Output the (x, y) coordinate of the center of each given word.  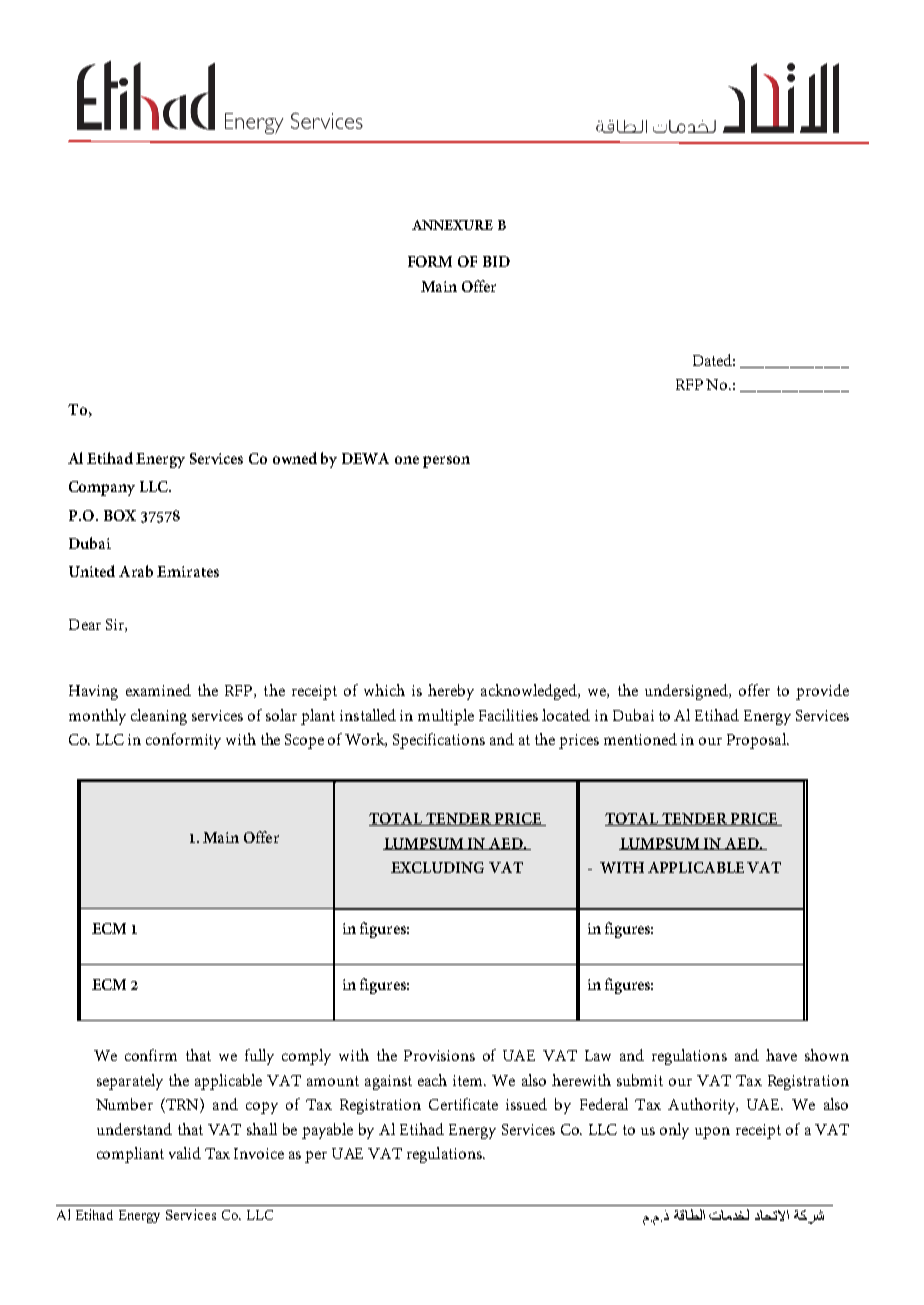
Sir (116, 625)
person (446, 462)
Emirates (188, 571)
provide (822, 692)
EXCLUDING (437, 867)
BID (496, 261)
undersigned (688, 692)
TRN (182, 1105)
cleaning (159, 717)
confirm (151, 1055)
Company (102, 488)
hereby (451, 692)
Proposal (757, 741)
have (781, 1055)
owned (295, 458)
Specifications (439, 741)
